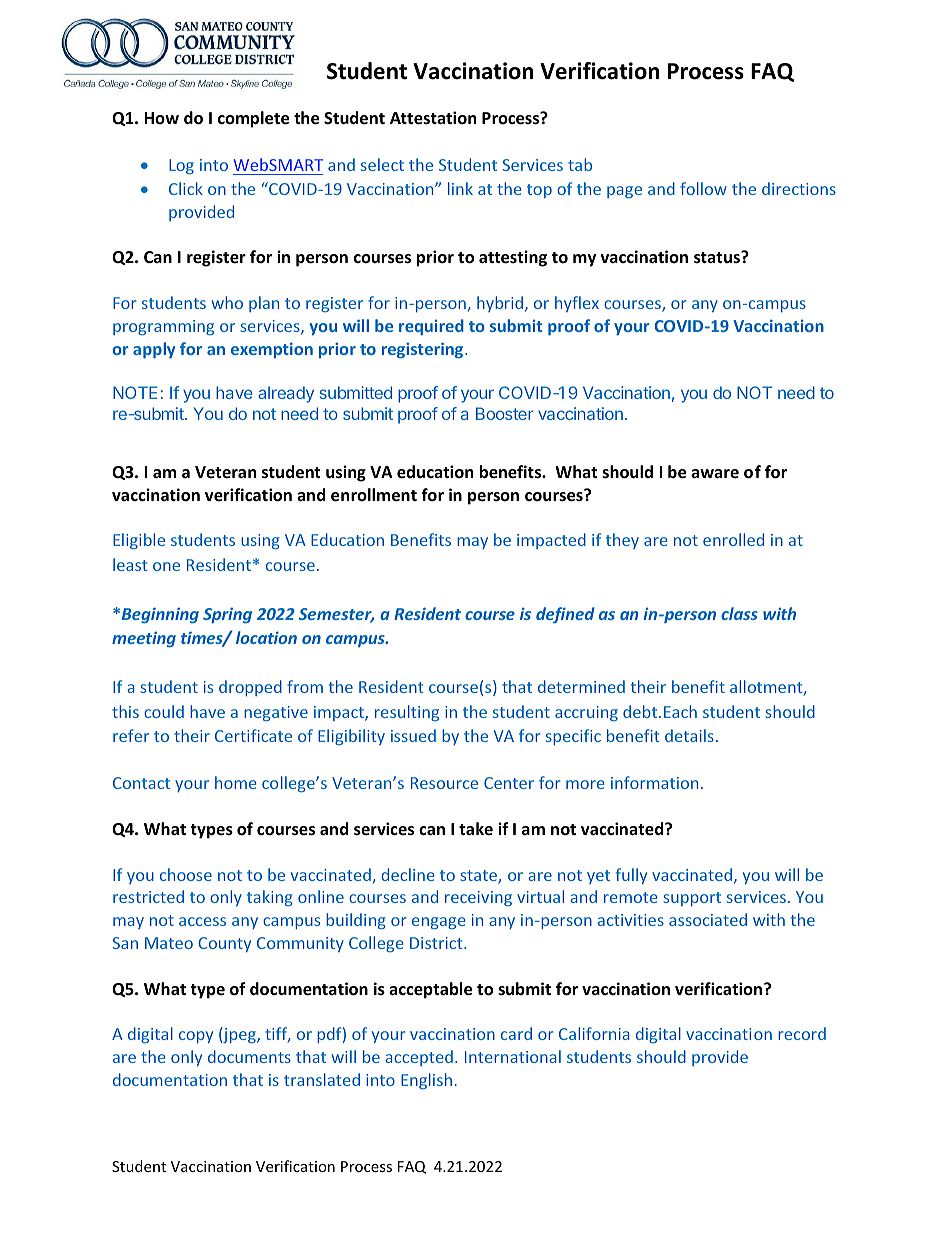 The image size is (952, 1233). What do you see at coordinates (703, 188) in the image?
I see `follow` at bounding box center [703, 188].
